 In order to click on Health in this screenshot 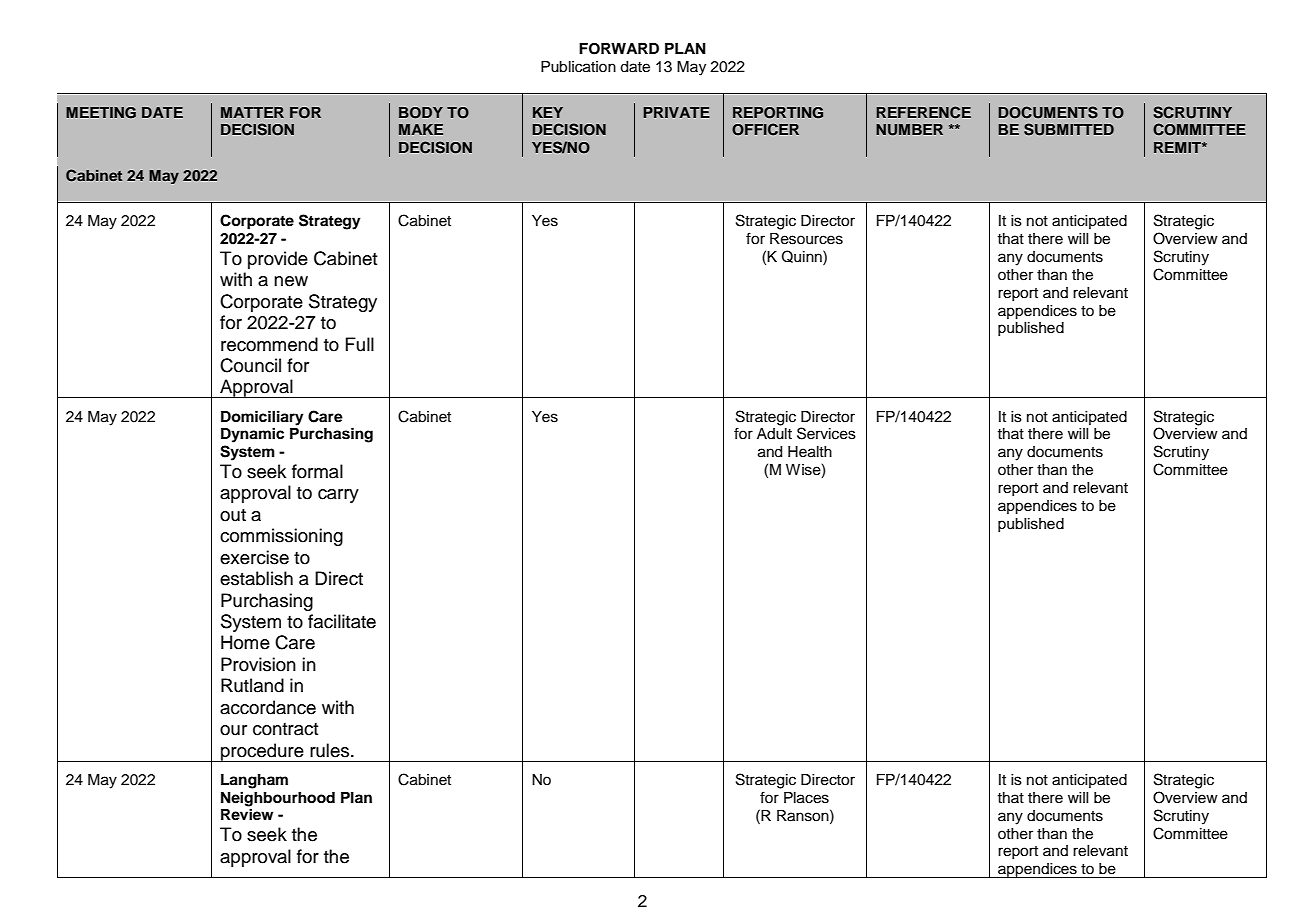, I will do `click(810, 452)`.
